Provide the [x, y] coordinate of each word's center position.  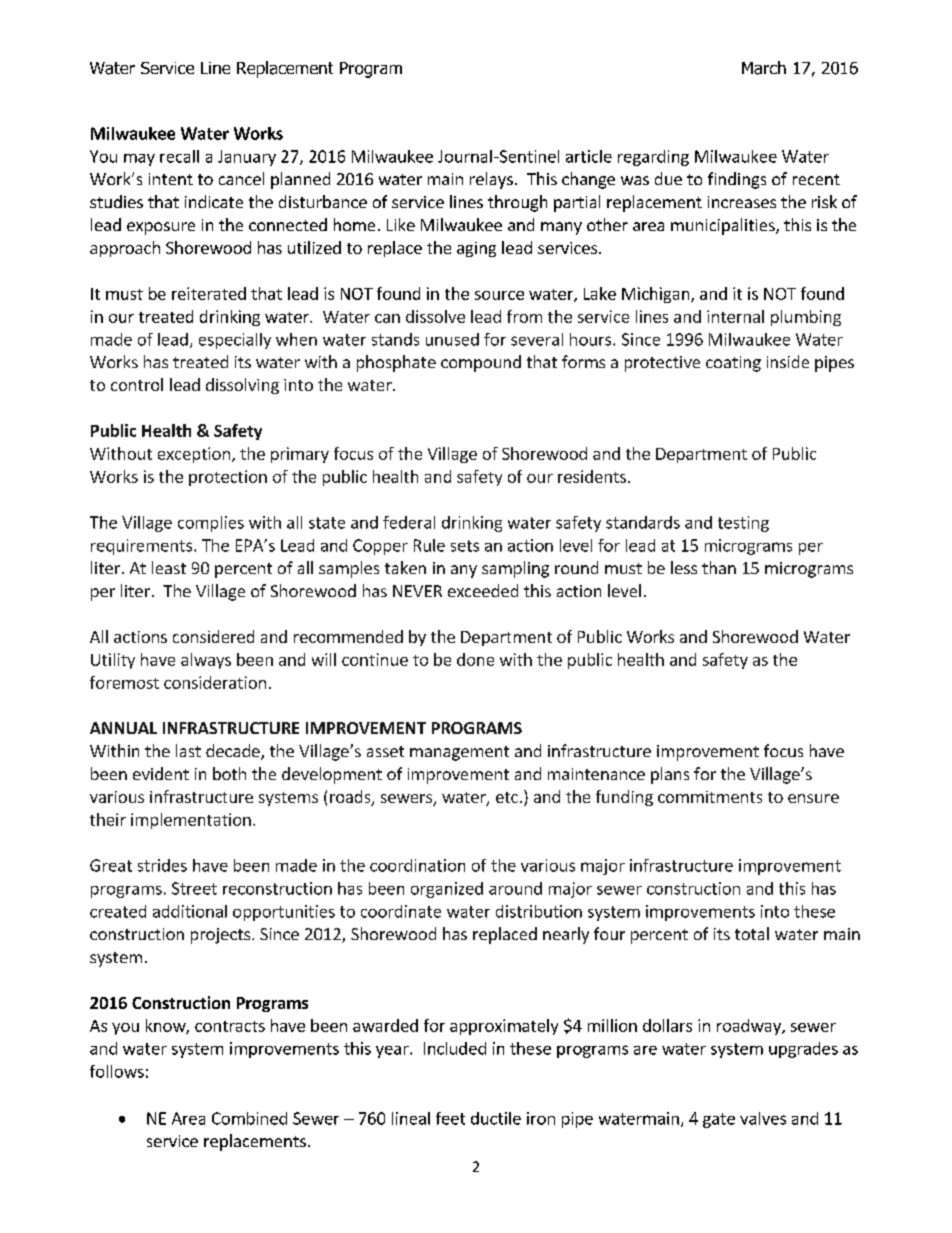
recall [179, 156]
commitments [710, 797]
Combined [249, 1118]
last [188, 750]
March [764, 68]
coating [733, 364]
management [459, 753]
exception [194, 455]
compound [481, 363]
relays [491, 180]
